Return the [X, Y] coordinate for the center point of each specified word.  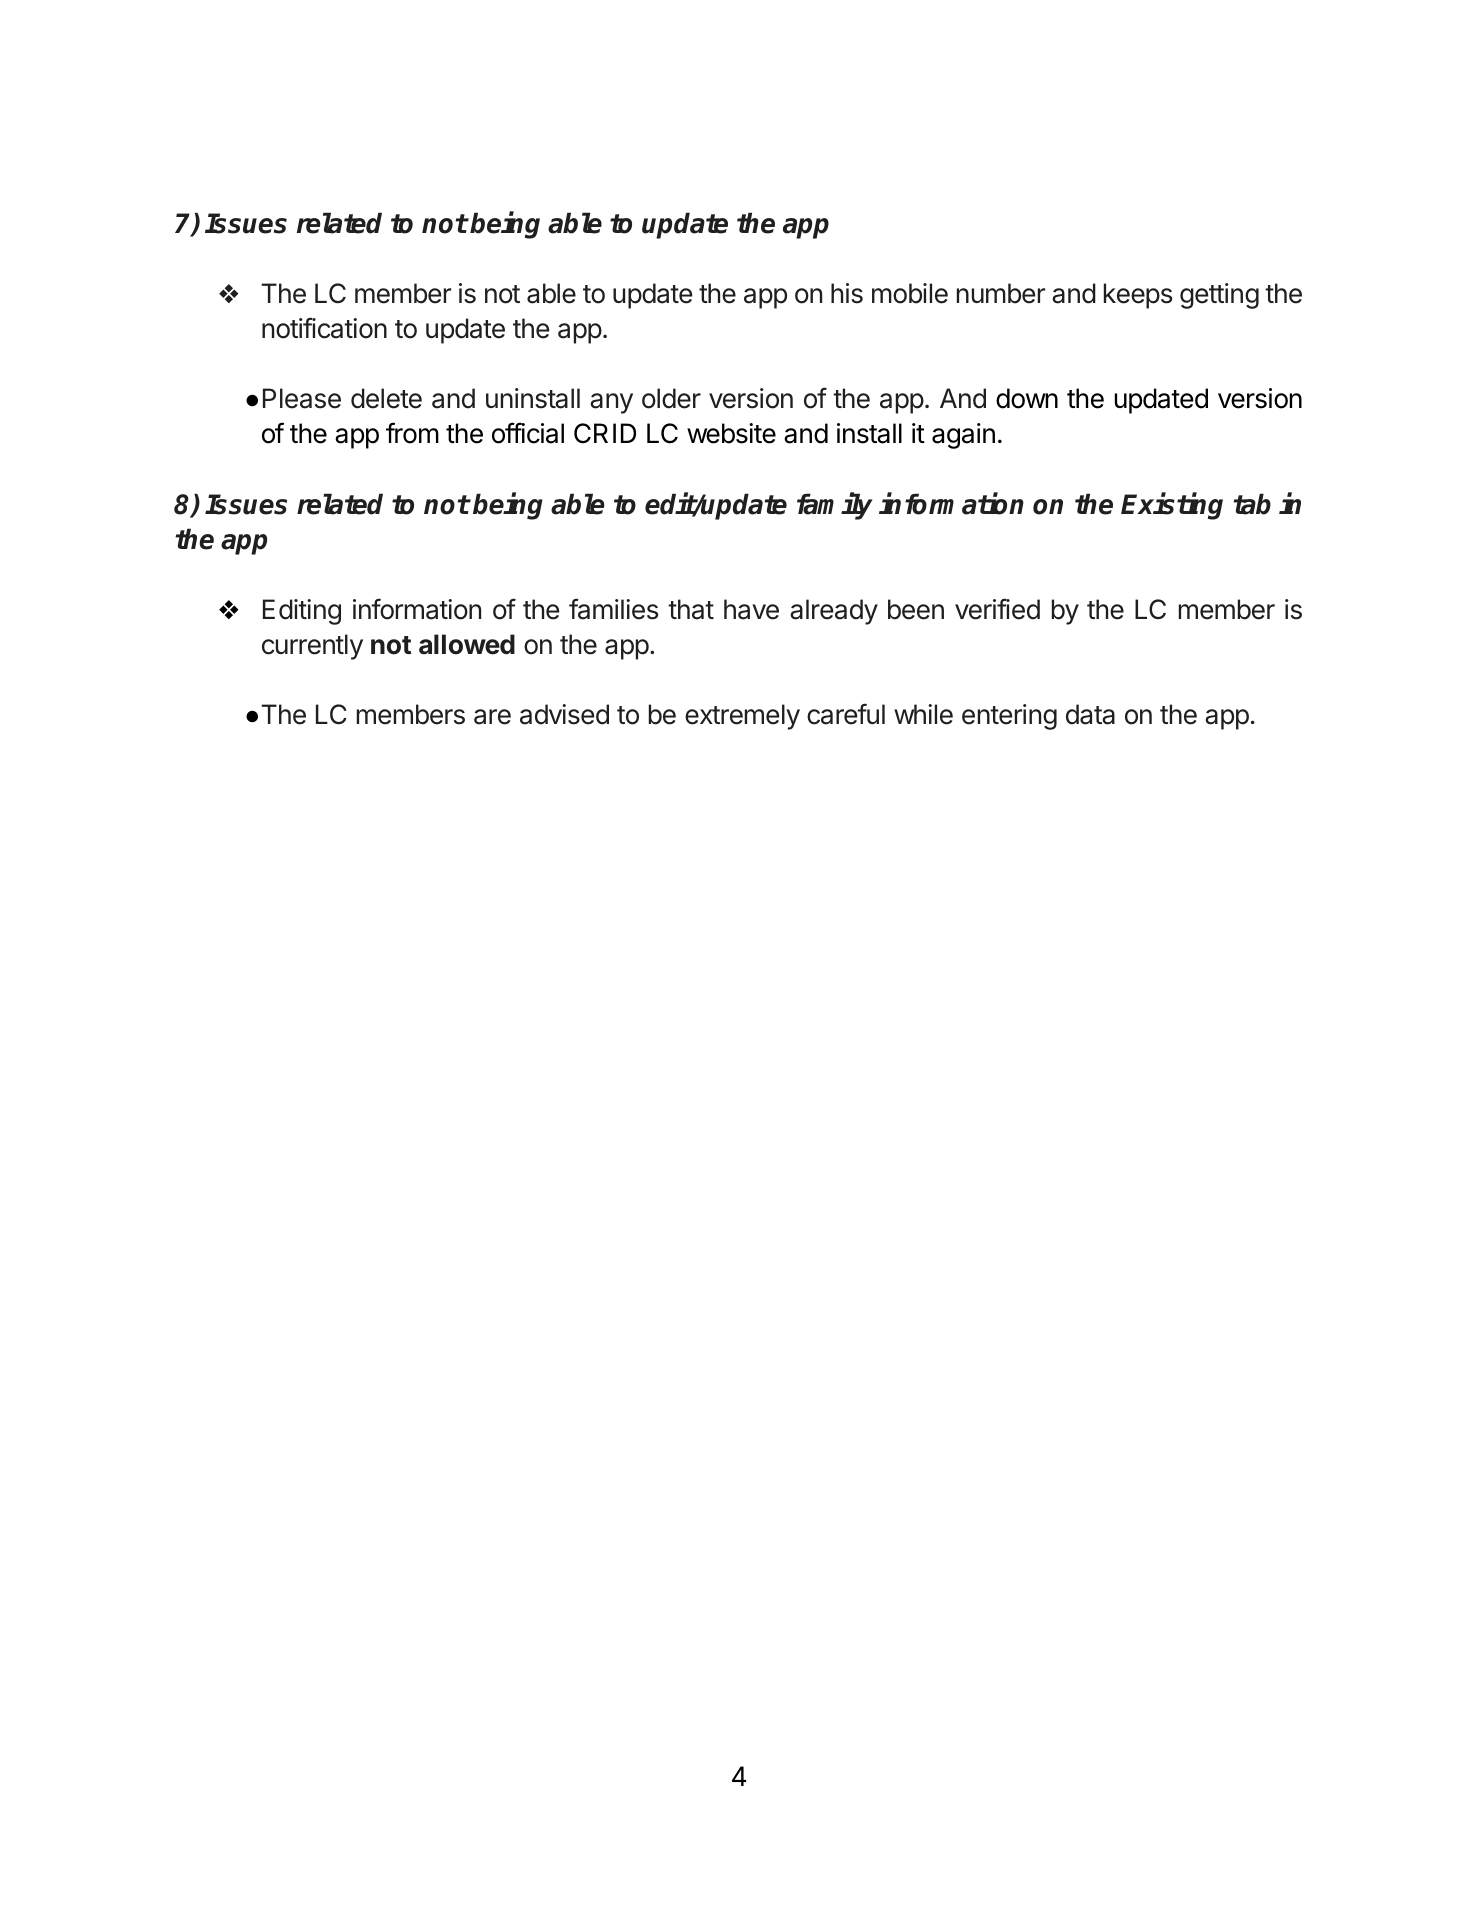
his [847, 293]
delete [386, 398]
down [1027, 398]
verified [997, 609]
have [751, 609]
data [1090, 714]
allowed [467, 644]
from [412, 433]
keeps [1138, 296]
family [835, 506]
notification [324, 328]
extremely [742, 717]
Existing [1172, 506]
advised [564, 714]
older [671, 398]
